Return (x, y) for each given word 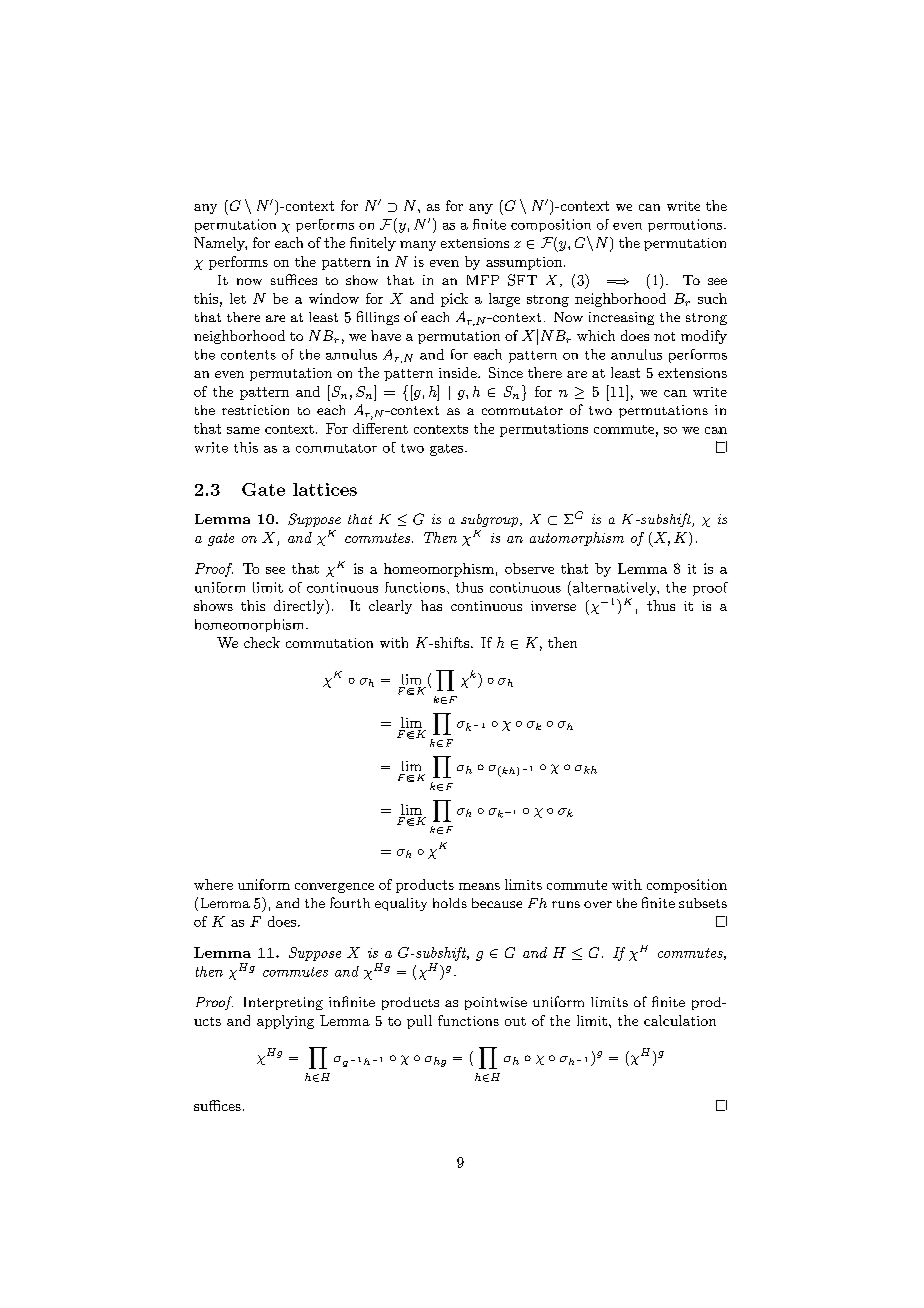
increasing (621, 318)
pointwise (496, 1003)
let (238, 298)
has (431, 605)
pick (454, 300)
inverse (553, 606)
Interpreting (283, 1003)
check (262, 642)
